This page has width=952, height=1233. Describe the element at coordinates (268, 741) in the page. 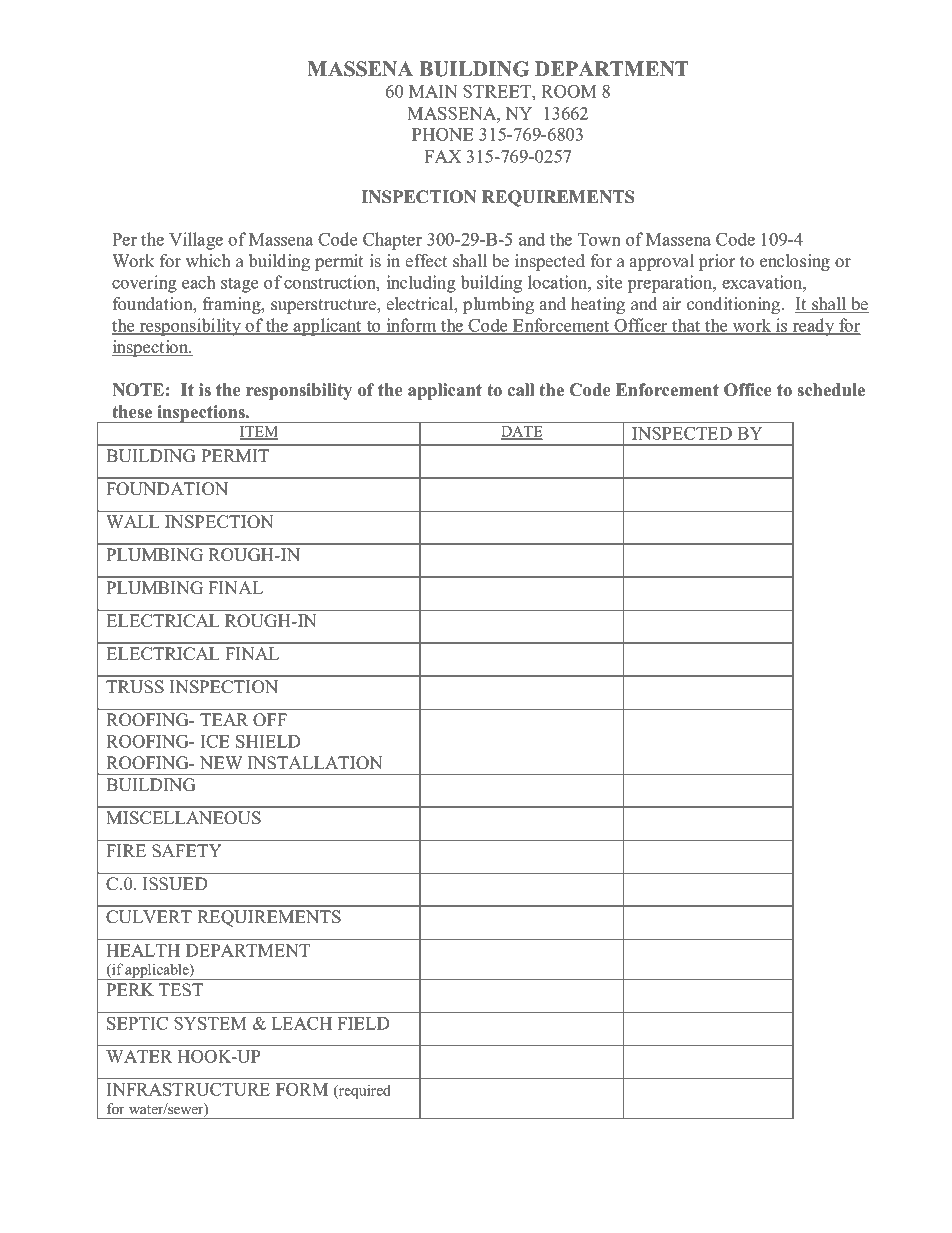

I see `SHIELD` at that location.
